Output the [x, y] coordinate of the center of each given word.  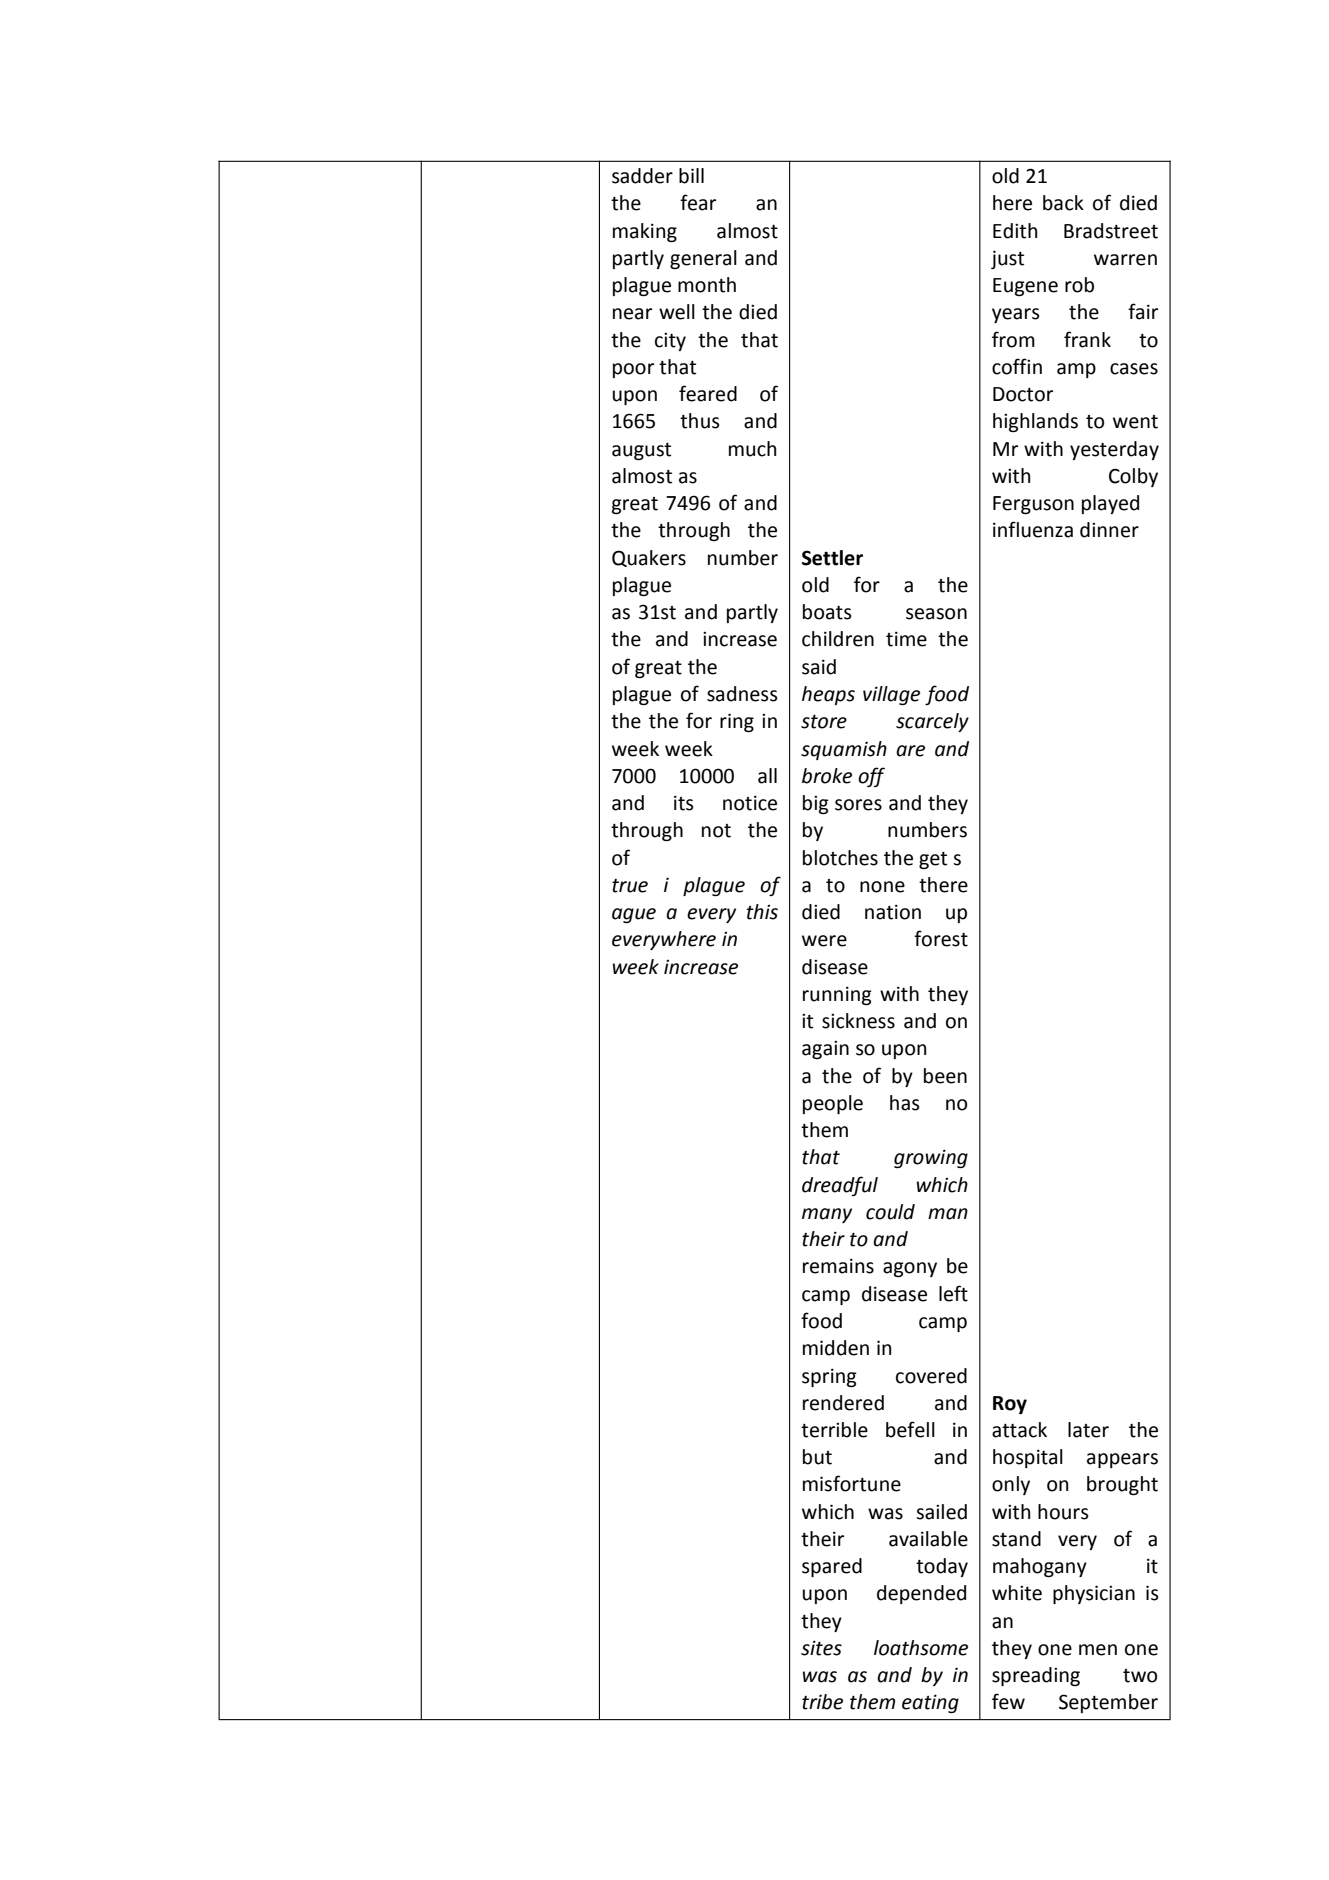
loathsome [921, 1648]
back [1063, 203]
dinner [1109, 530]
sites [821, 1648]
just [1007, 259]
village [891, 695]
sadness [742, 694]
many [827, 1215]
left [953, 1293]
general [703, 259]
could [890, 1212]
